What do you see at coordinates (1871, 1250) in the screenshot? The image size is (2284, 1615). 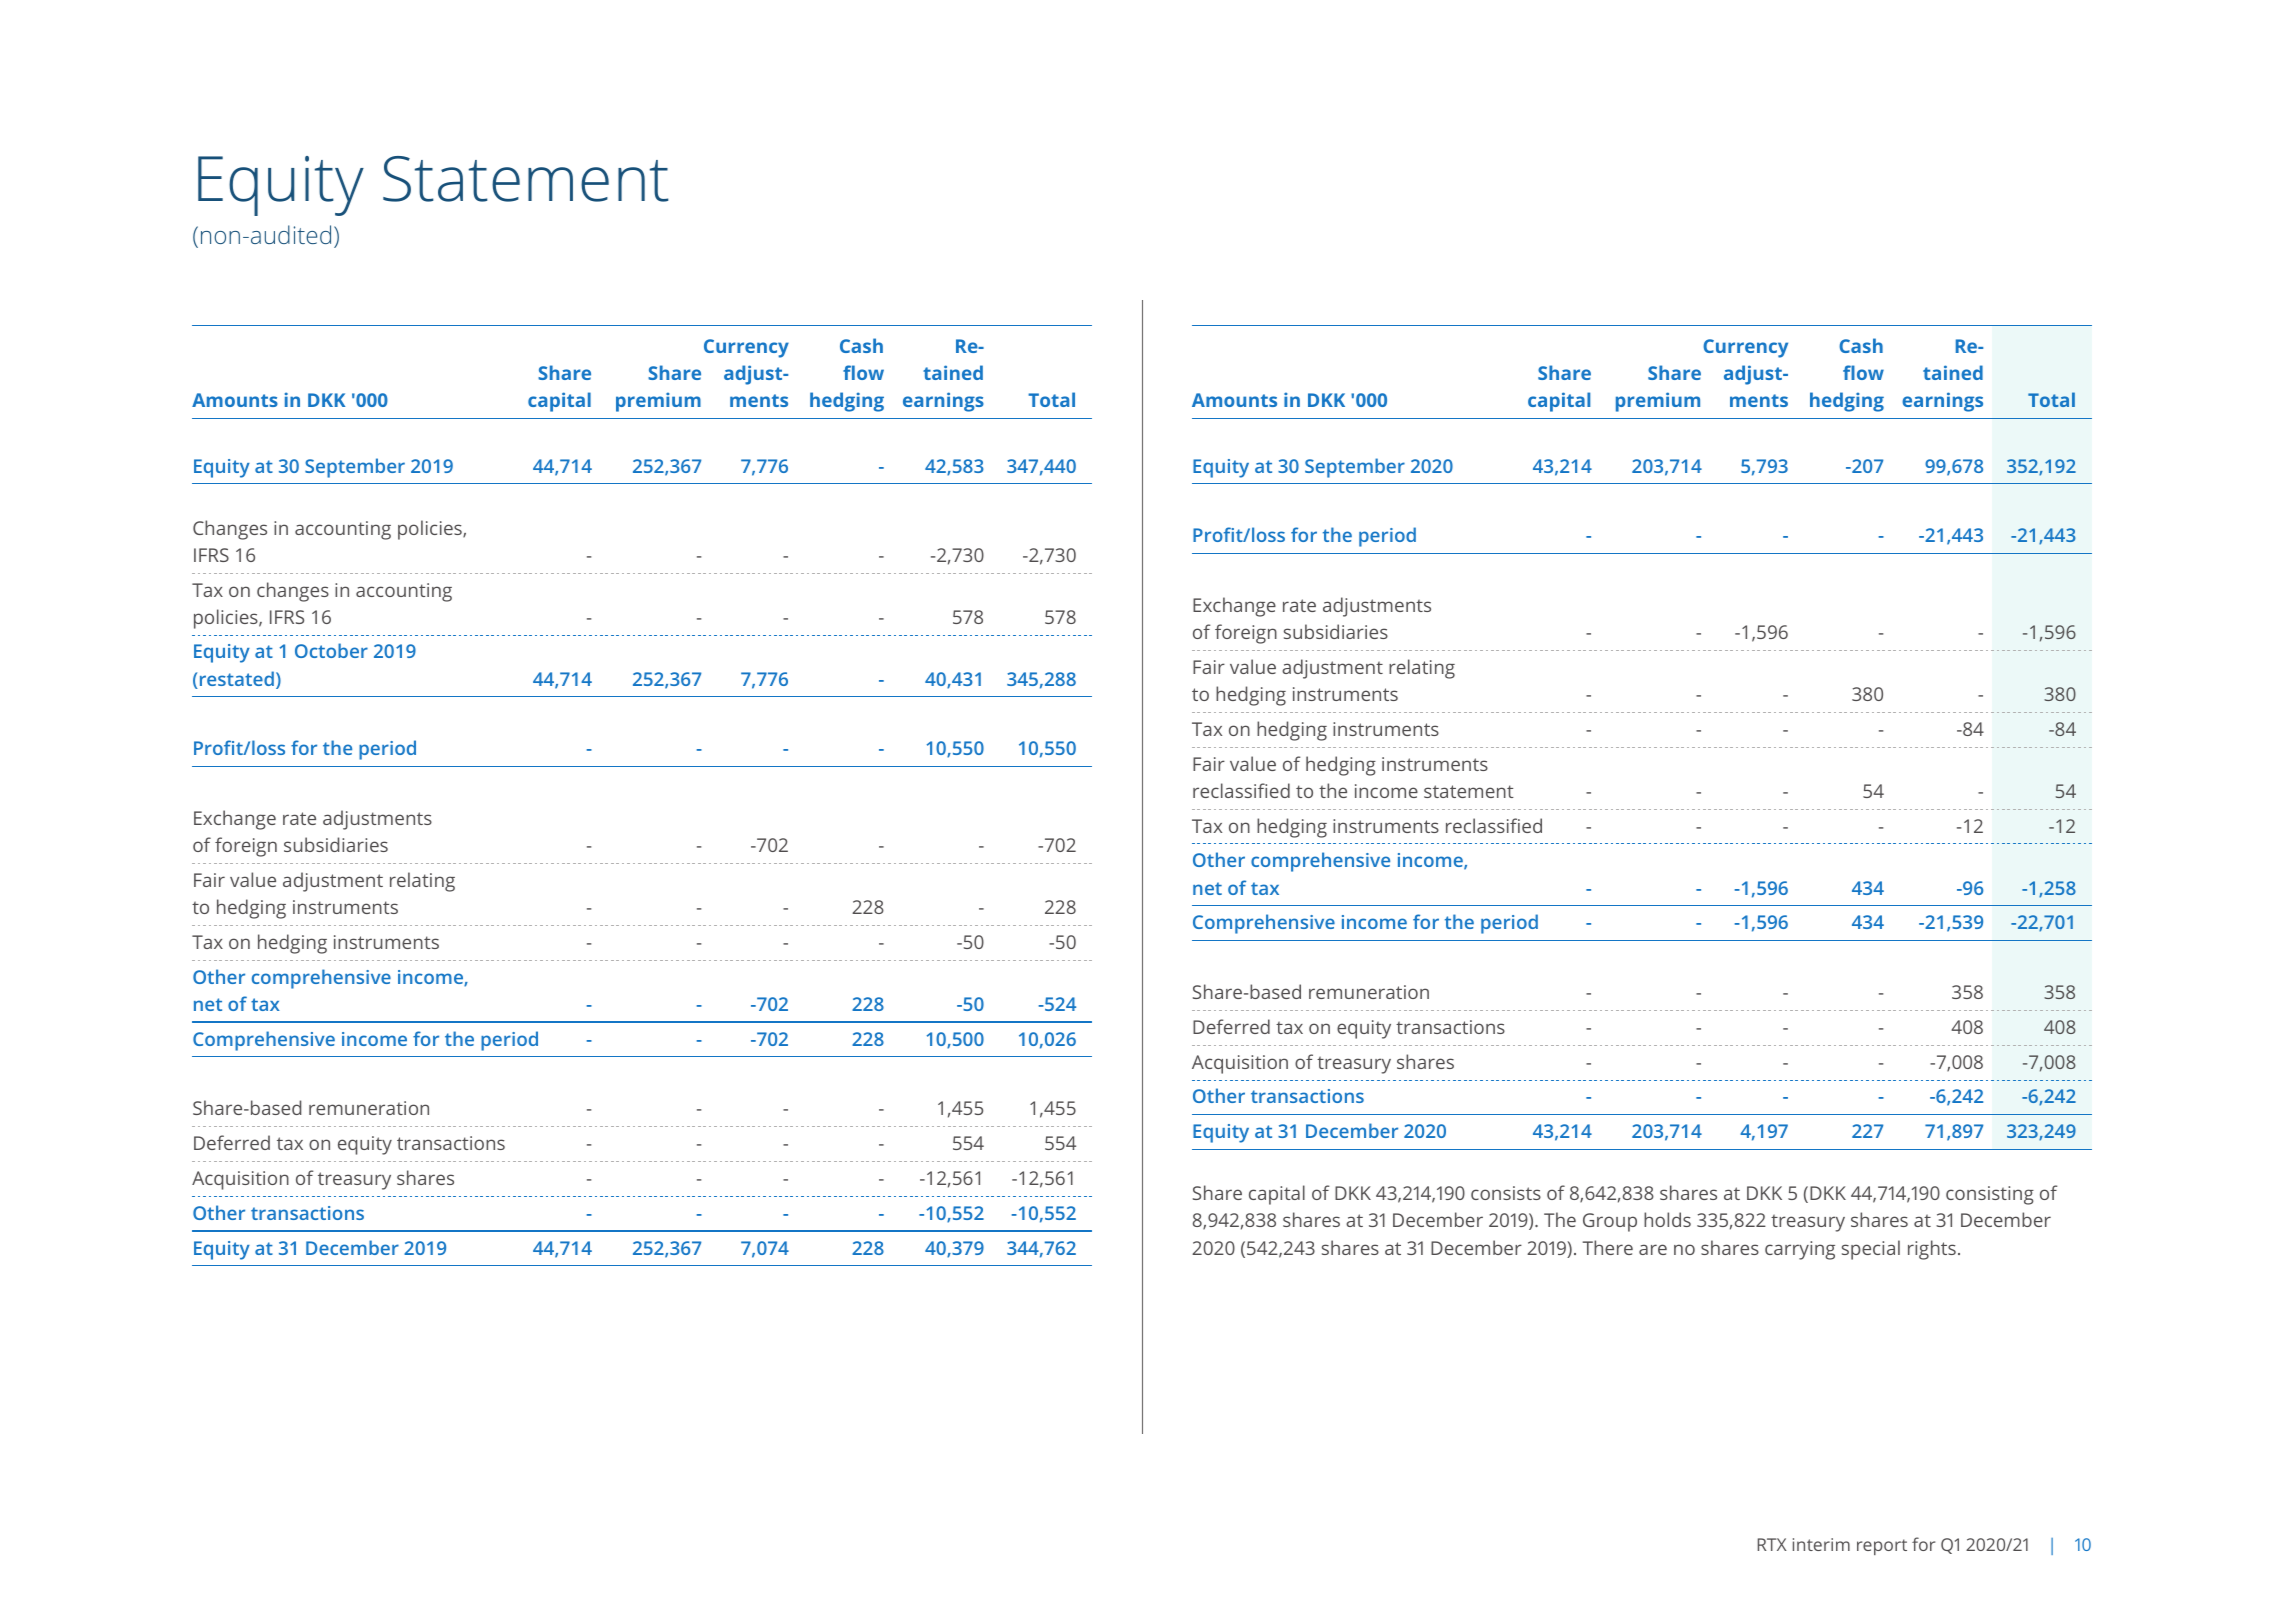 I see `special` at bounding box center [1871, 1250].
